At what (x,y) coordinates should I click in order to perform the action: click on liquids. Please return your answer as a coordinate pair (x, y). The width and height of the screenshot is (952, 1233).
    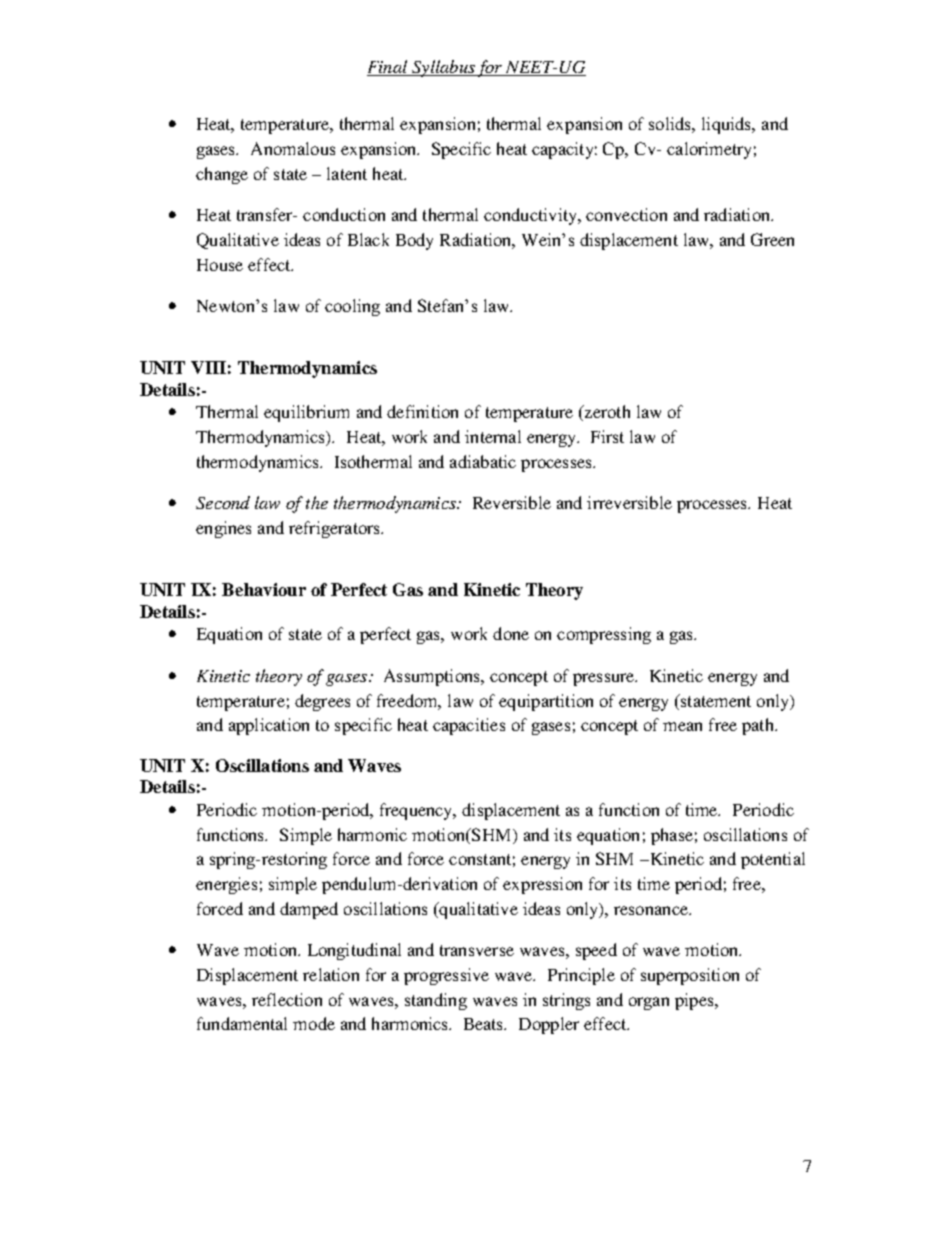
    Looking at the image, I should click on (728, 125).
